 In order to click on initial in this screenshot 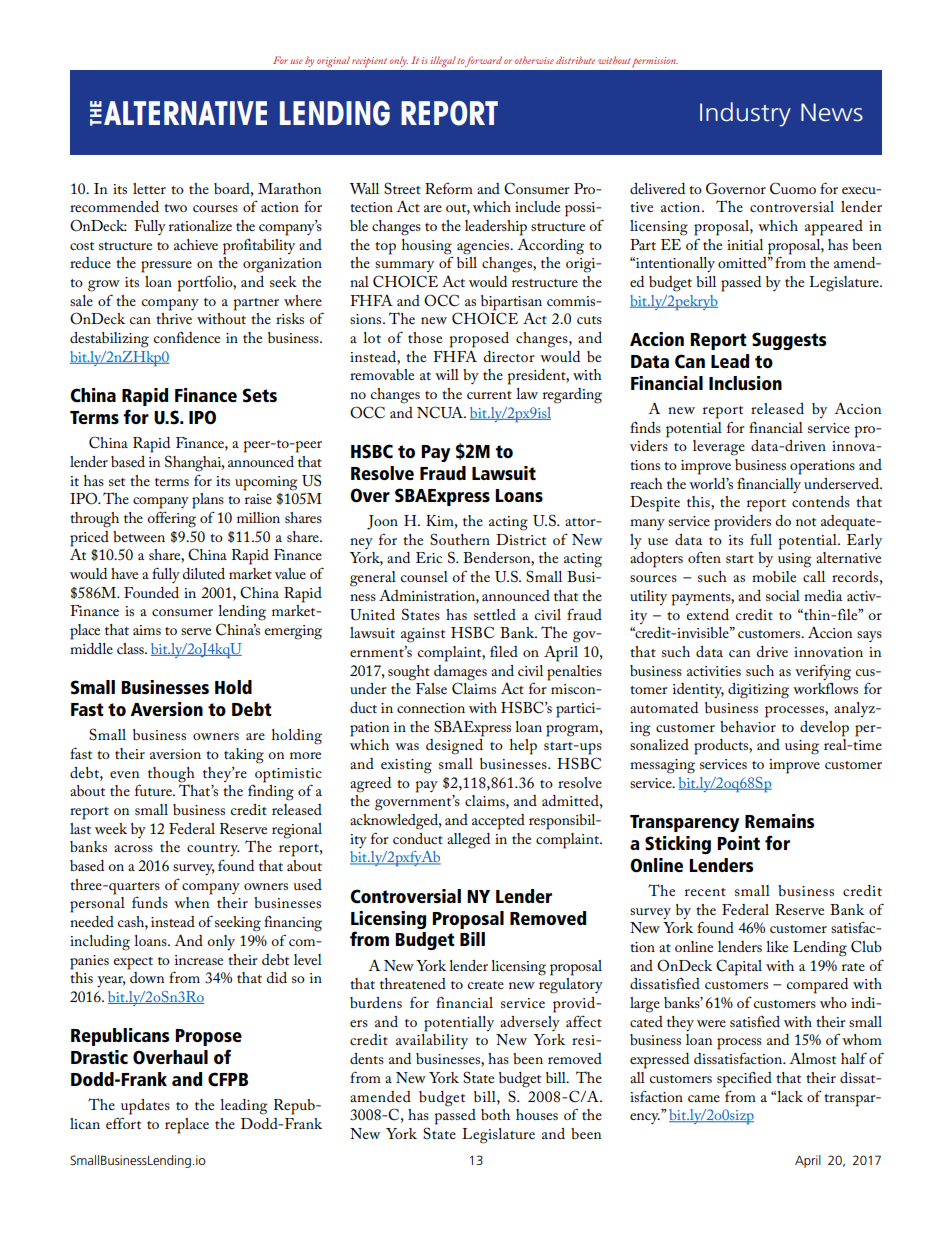, I will do `click(745, 244)`.
